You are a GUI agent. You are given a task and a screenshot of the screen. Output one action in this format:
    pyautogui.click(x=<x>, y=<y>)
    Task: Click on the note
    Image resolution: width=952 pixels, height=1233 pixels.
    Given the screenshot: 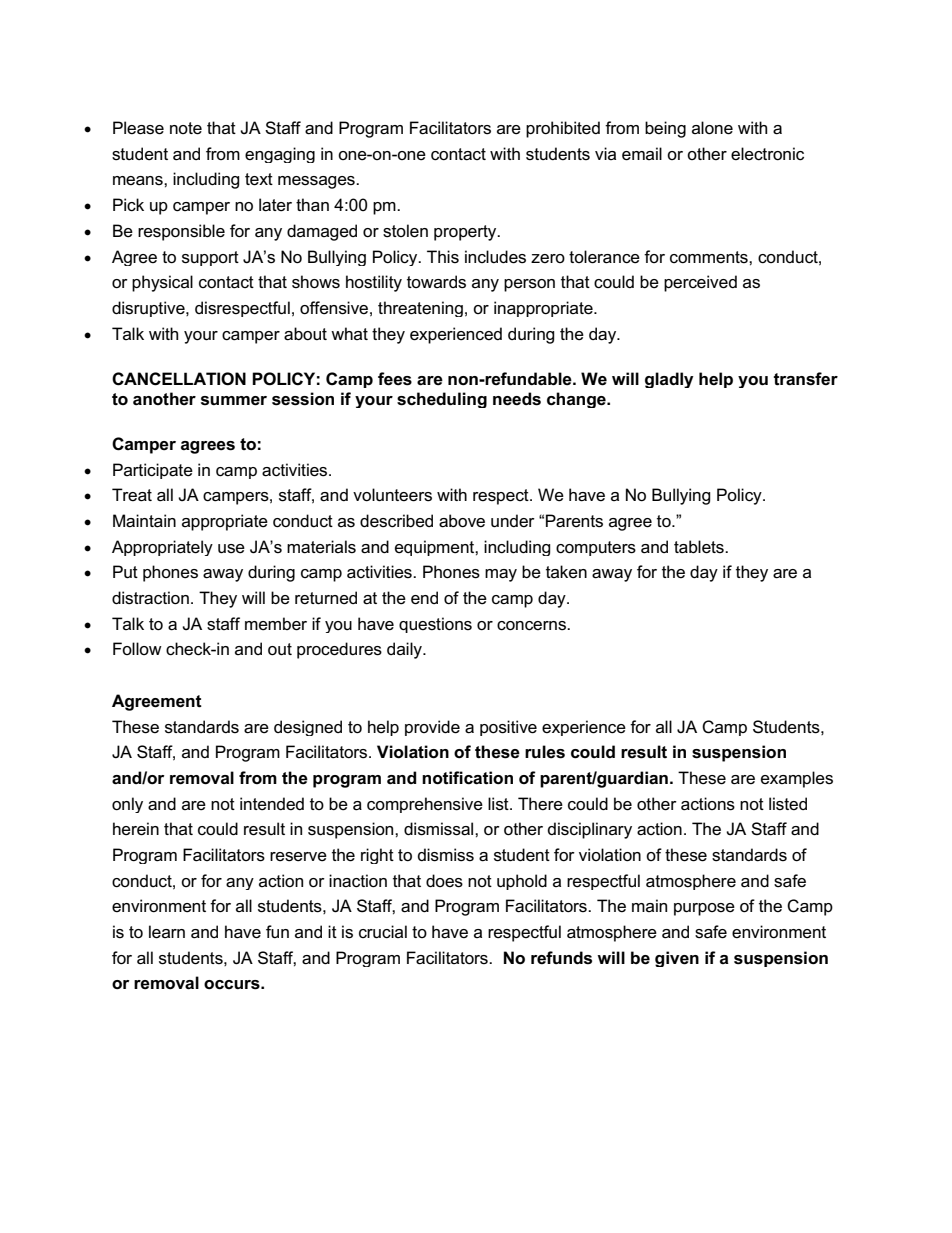 What is the action you would take?
    pyautogui.click(x=186, y=128)
